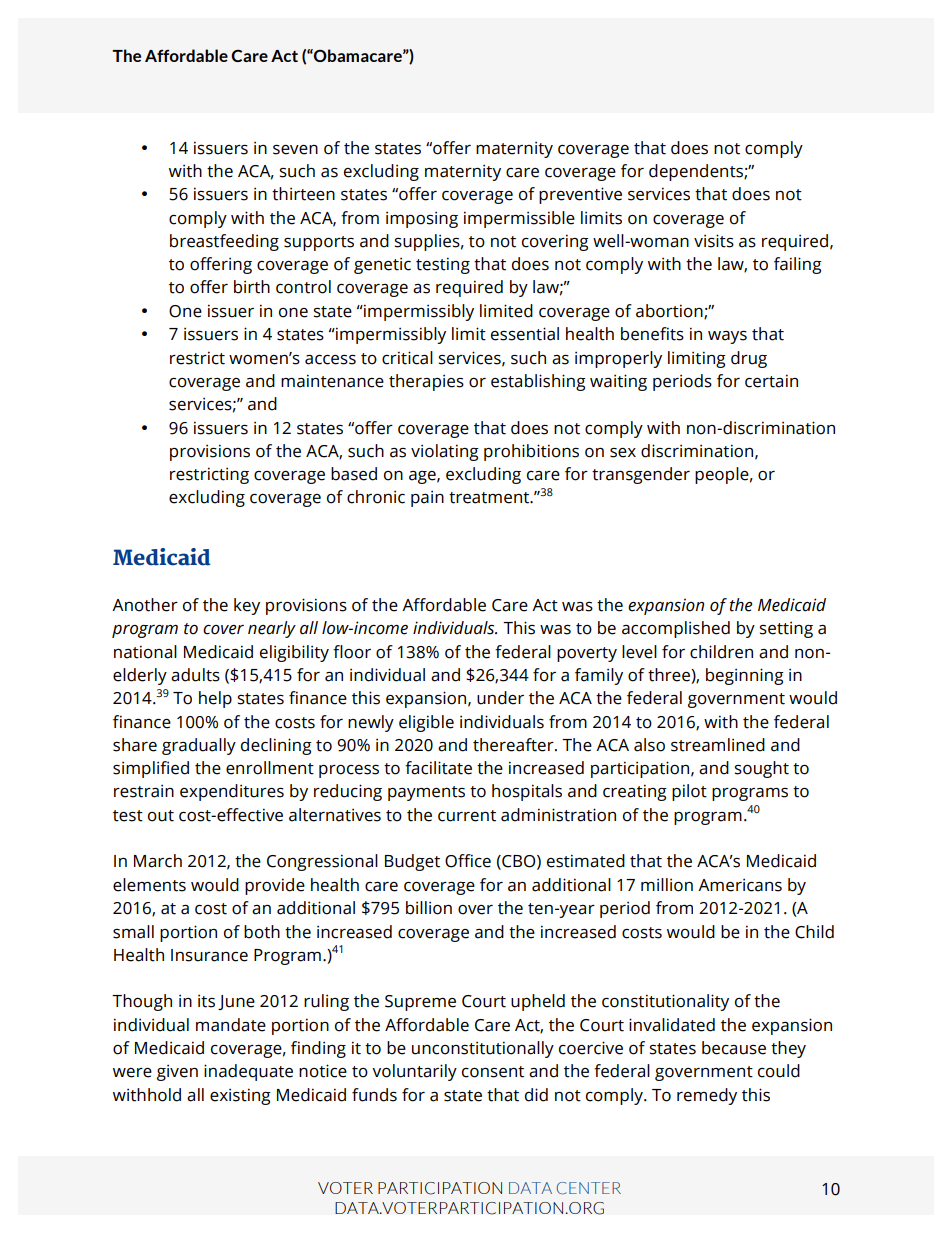 The height and width of the image is (1233, 952). I want to click on imposing, so click(422, 219).
